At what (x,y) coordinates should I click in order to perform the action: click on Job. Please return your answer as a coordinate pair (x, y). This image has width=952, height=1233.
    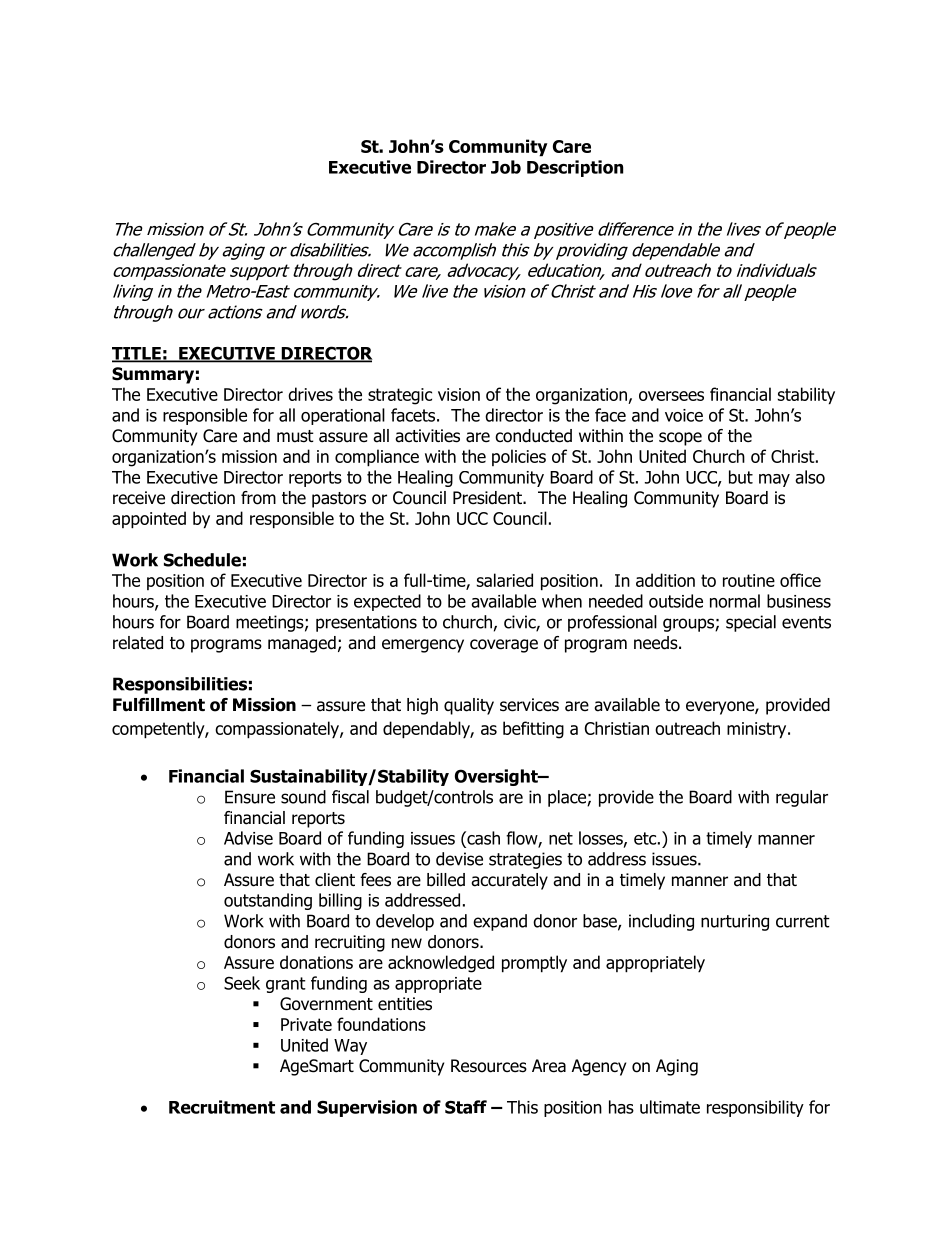
    Looking at the image, I should click on (506, 167).
